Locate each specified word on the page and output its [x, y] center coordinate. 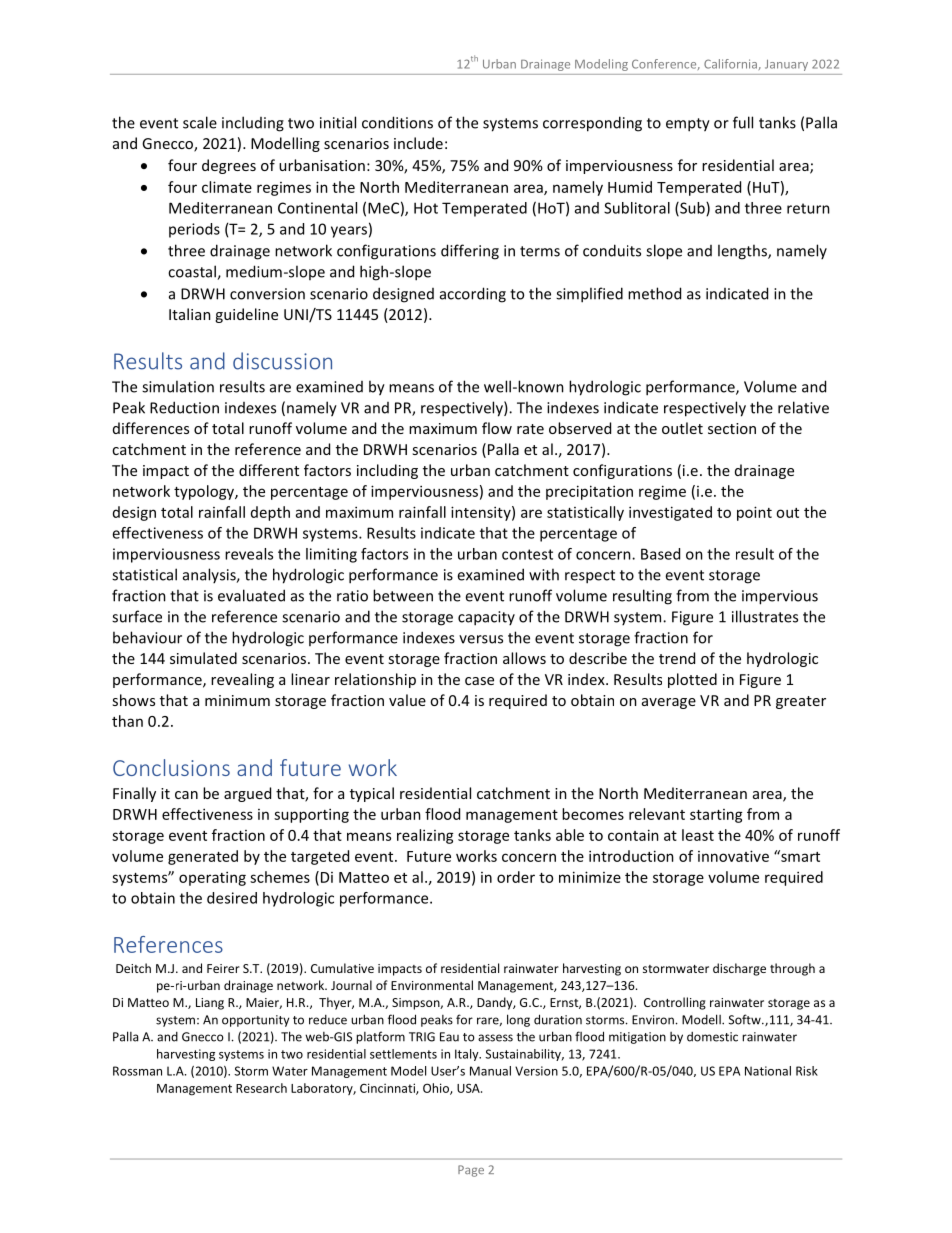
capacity [486, 618]
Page [471, 1171]
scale [200, 122]
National [768, 1071]
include [418, 143]
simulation [178, 386]
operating [212, 878]
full [743, 122]
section [732, 428]
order [516, 877]
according [473, 295]
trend [677, 658]
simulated [203, 658]
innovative [733, 856]
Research [261, 1088]
